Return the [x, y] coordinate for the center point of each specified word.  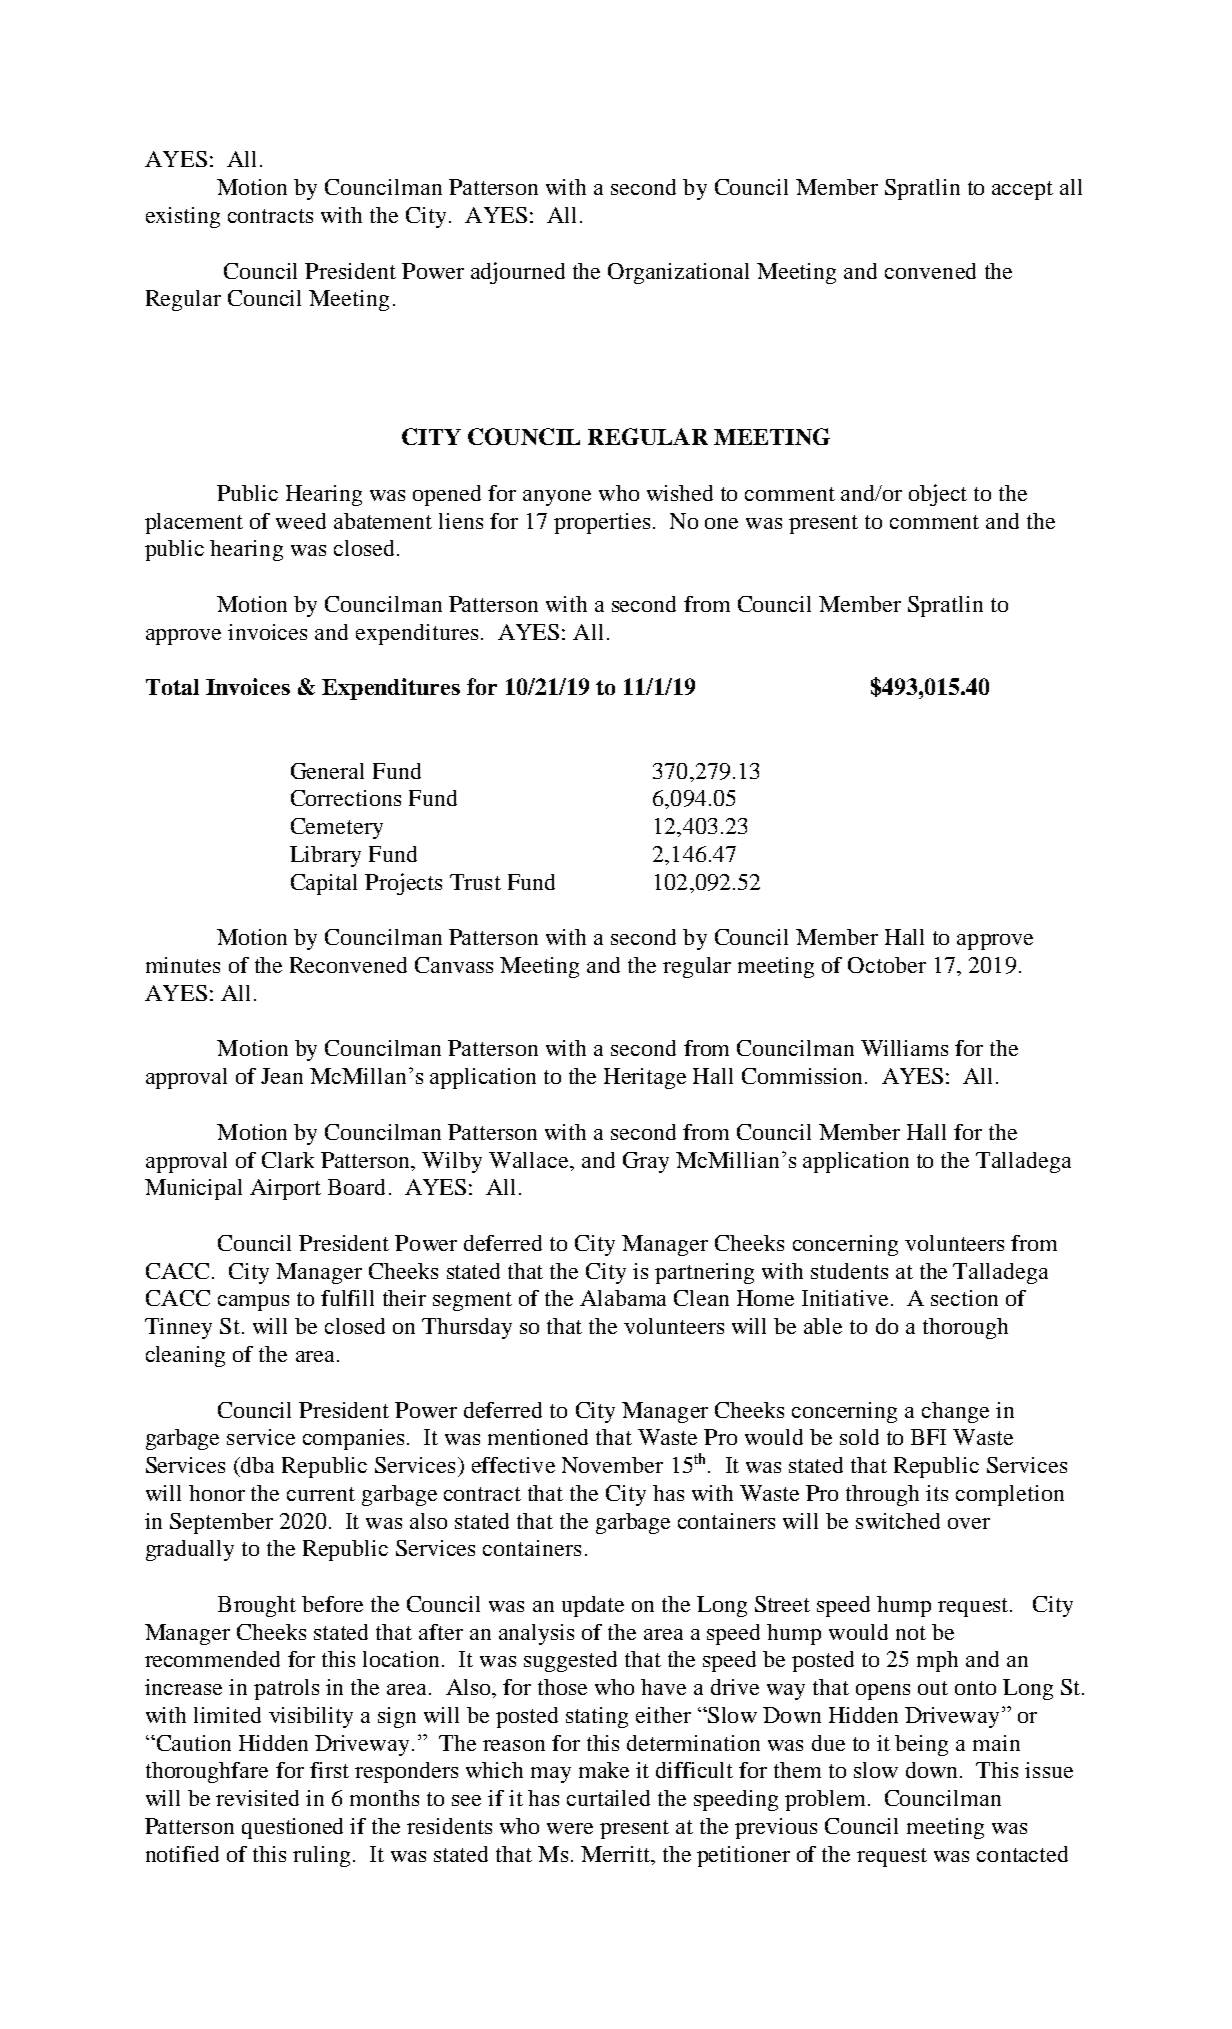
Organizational [678, 273]
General [327, 771]
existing [183, 217]
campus [253, 1303]
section [964, 1298]
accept [1022, 190]
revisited [257, 1798]
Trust [475, 882]
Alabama [623, 1298]
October [887, 965]
